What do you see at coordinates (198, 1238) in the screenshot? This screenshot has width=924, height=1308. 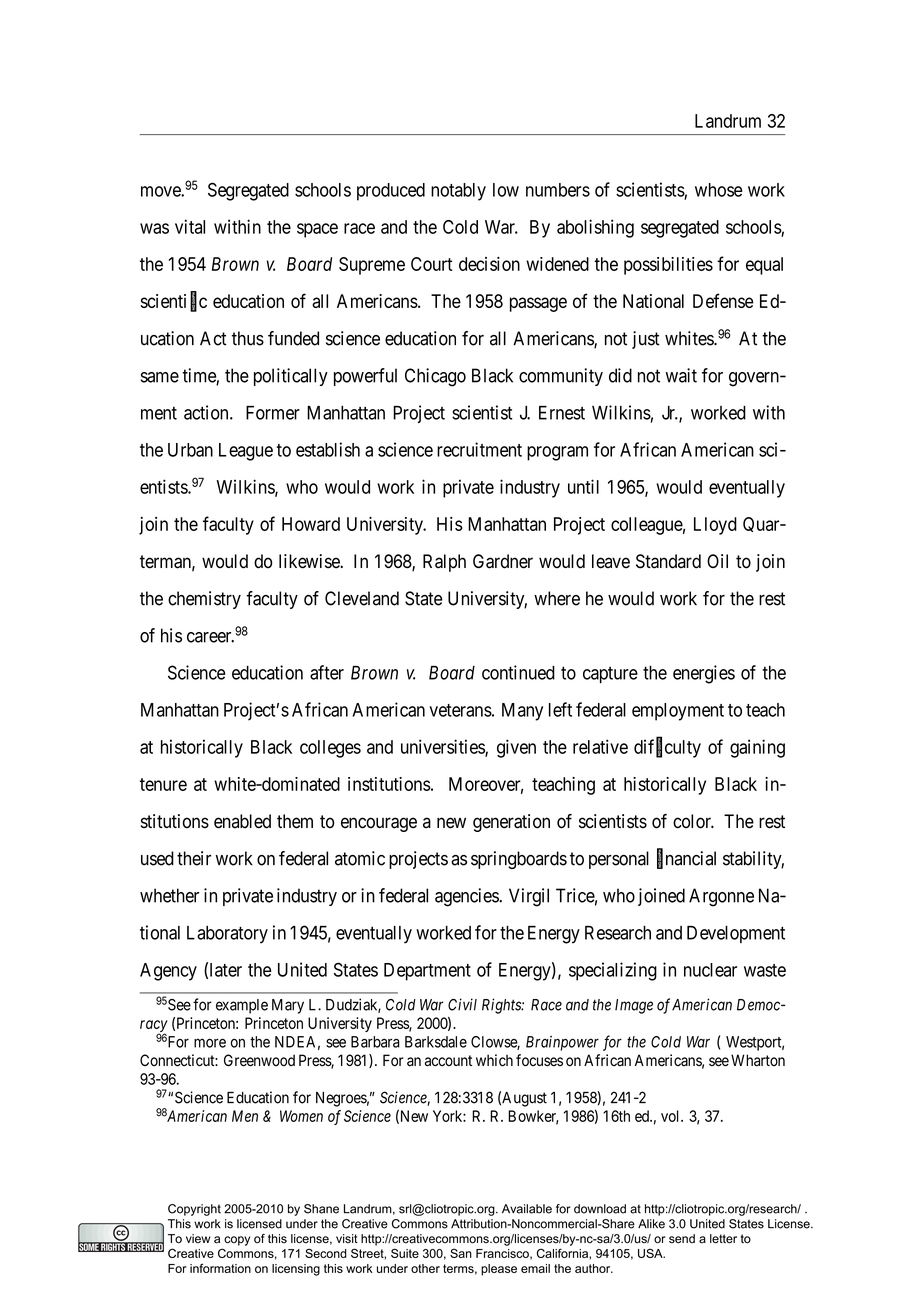 I see `view` at bounding box center [198, 1238].
